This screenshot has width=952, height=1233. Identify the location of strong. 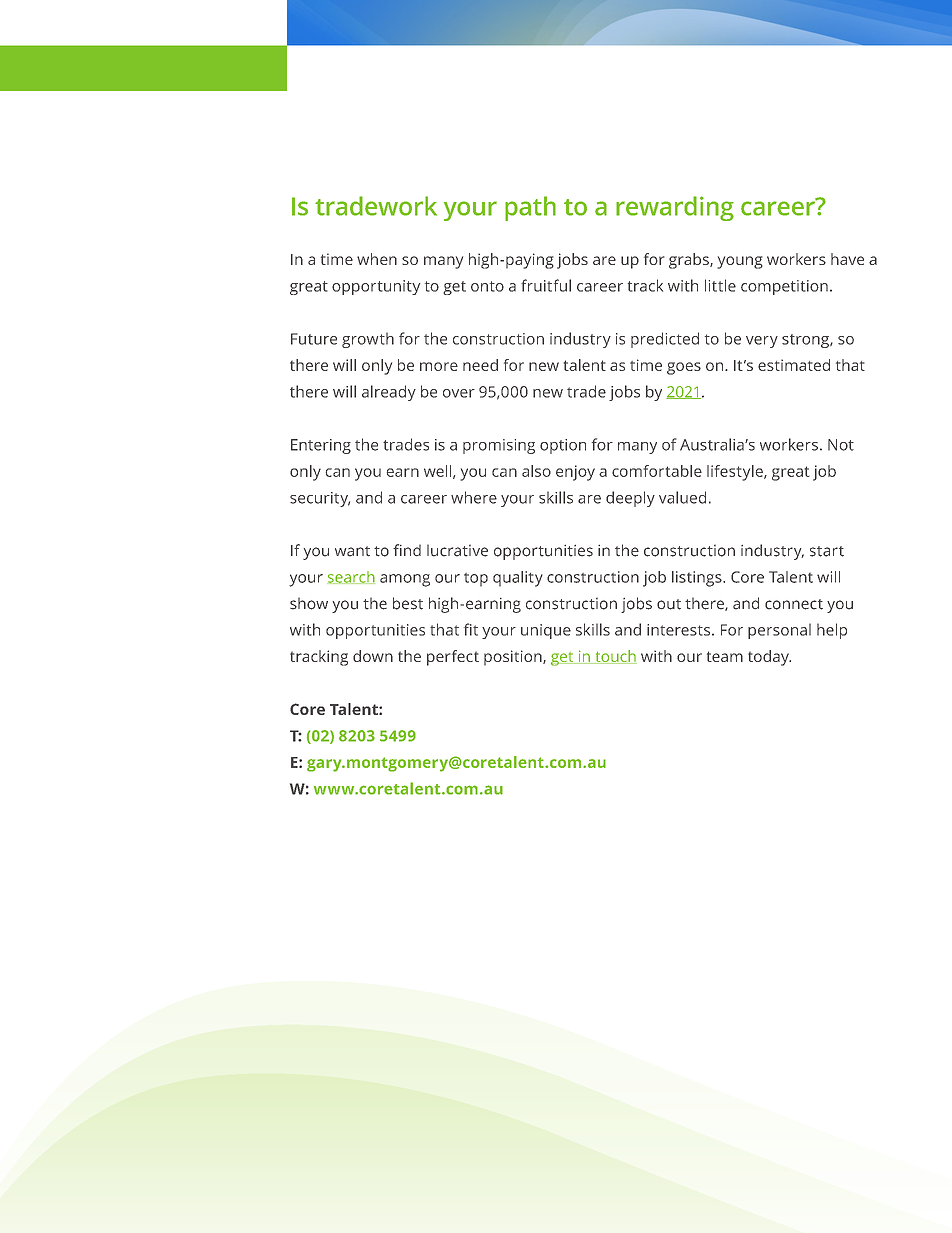
(806, 341).
